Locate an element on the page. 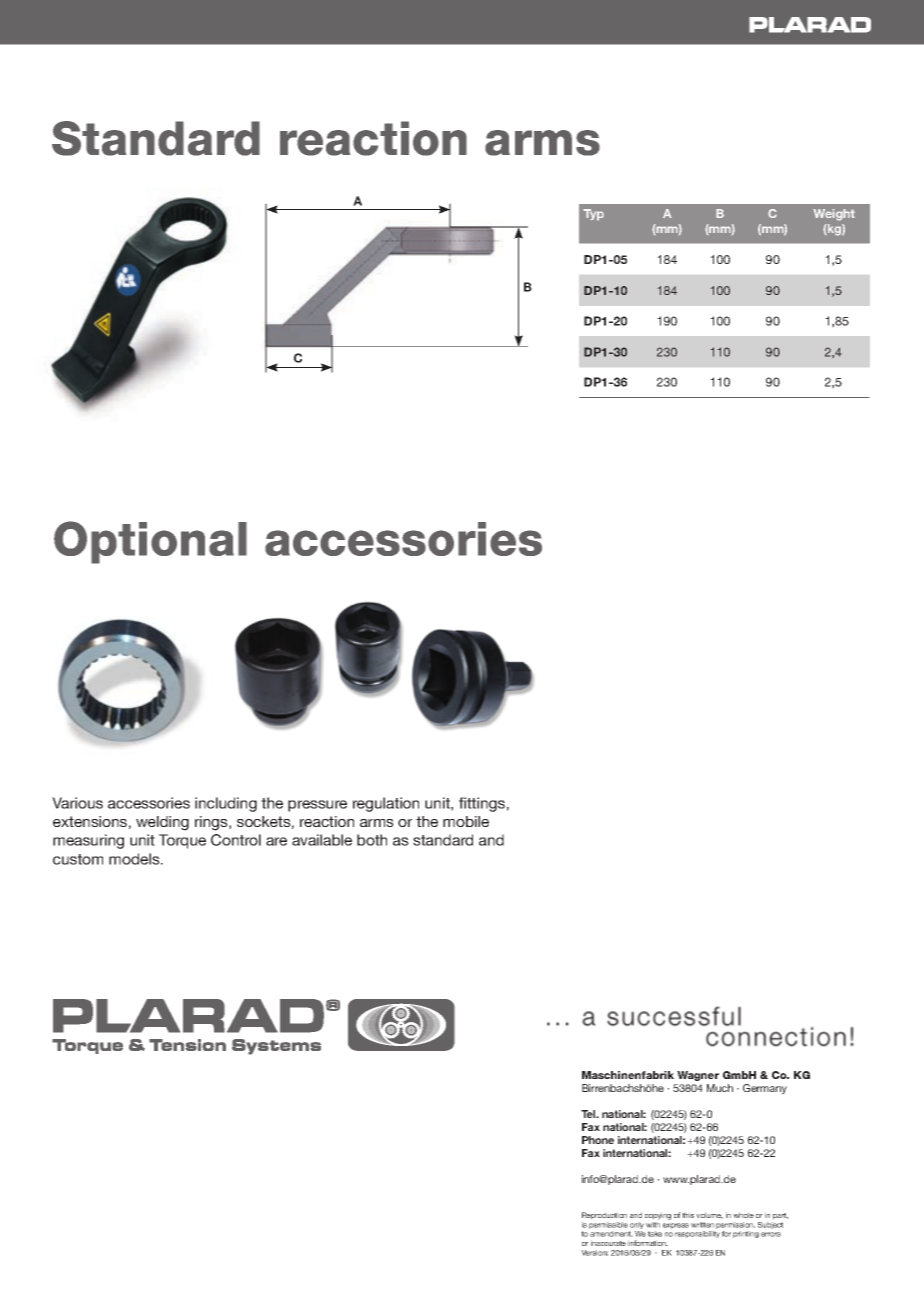 This image has height=1308, width=924. regulation is located at coordinates (386, 804).
